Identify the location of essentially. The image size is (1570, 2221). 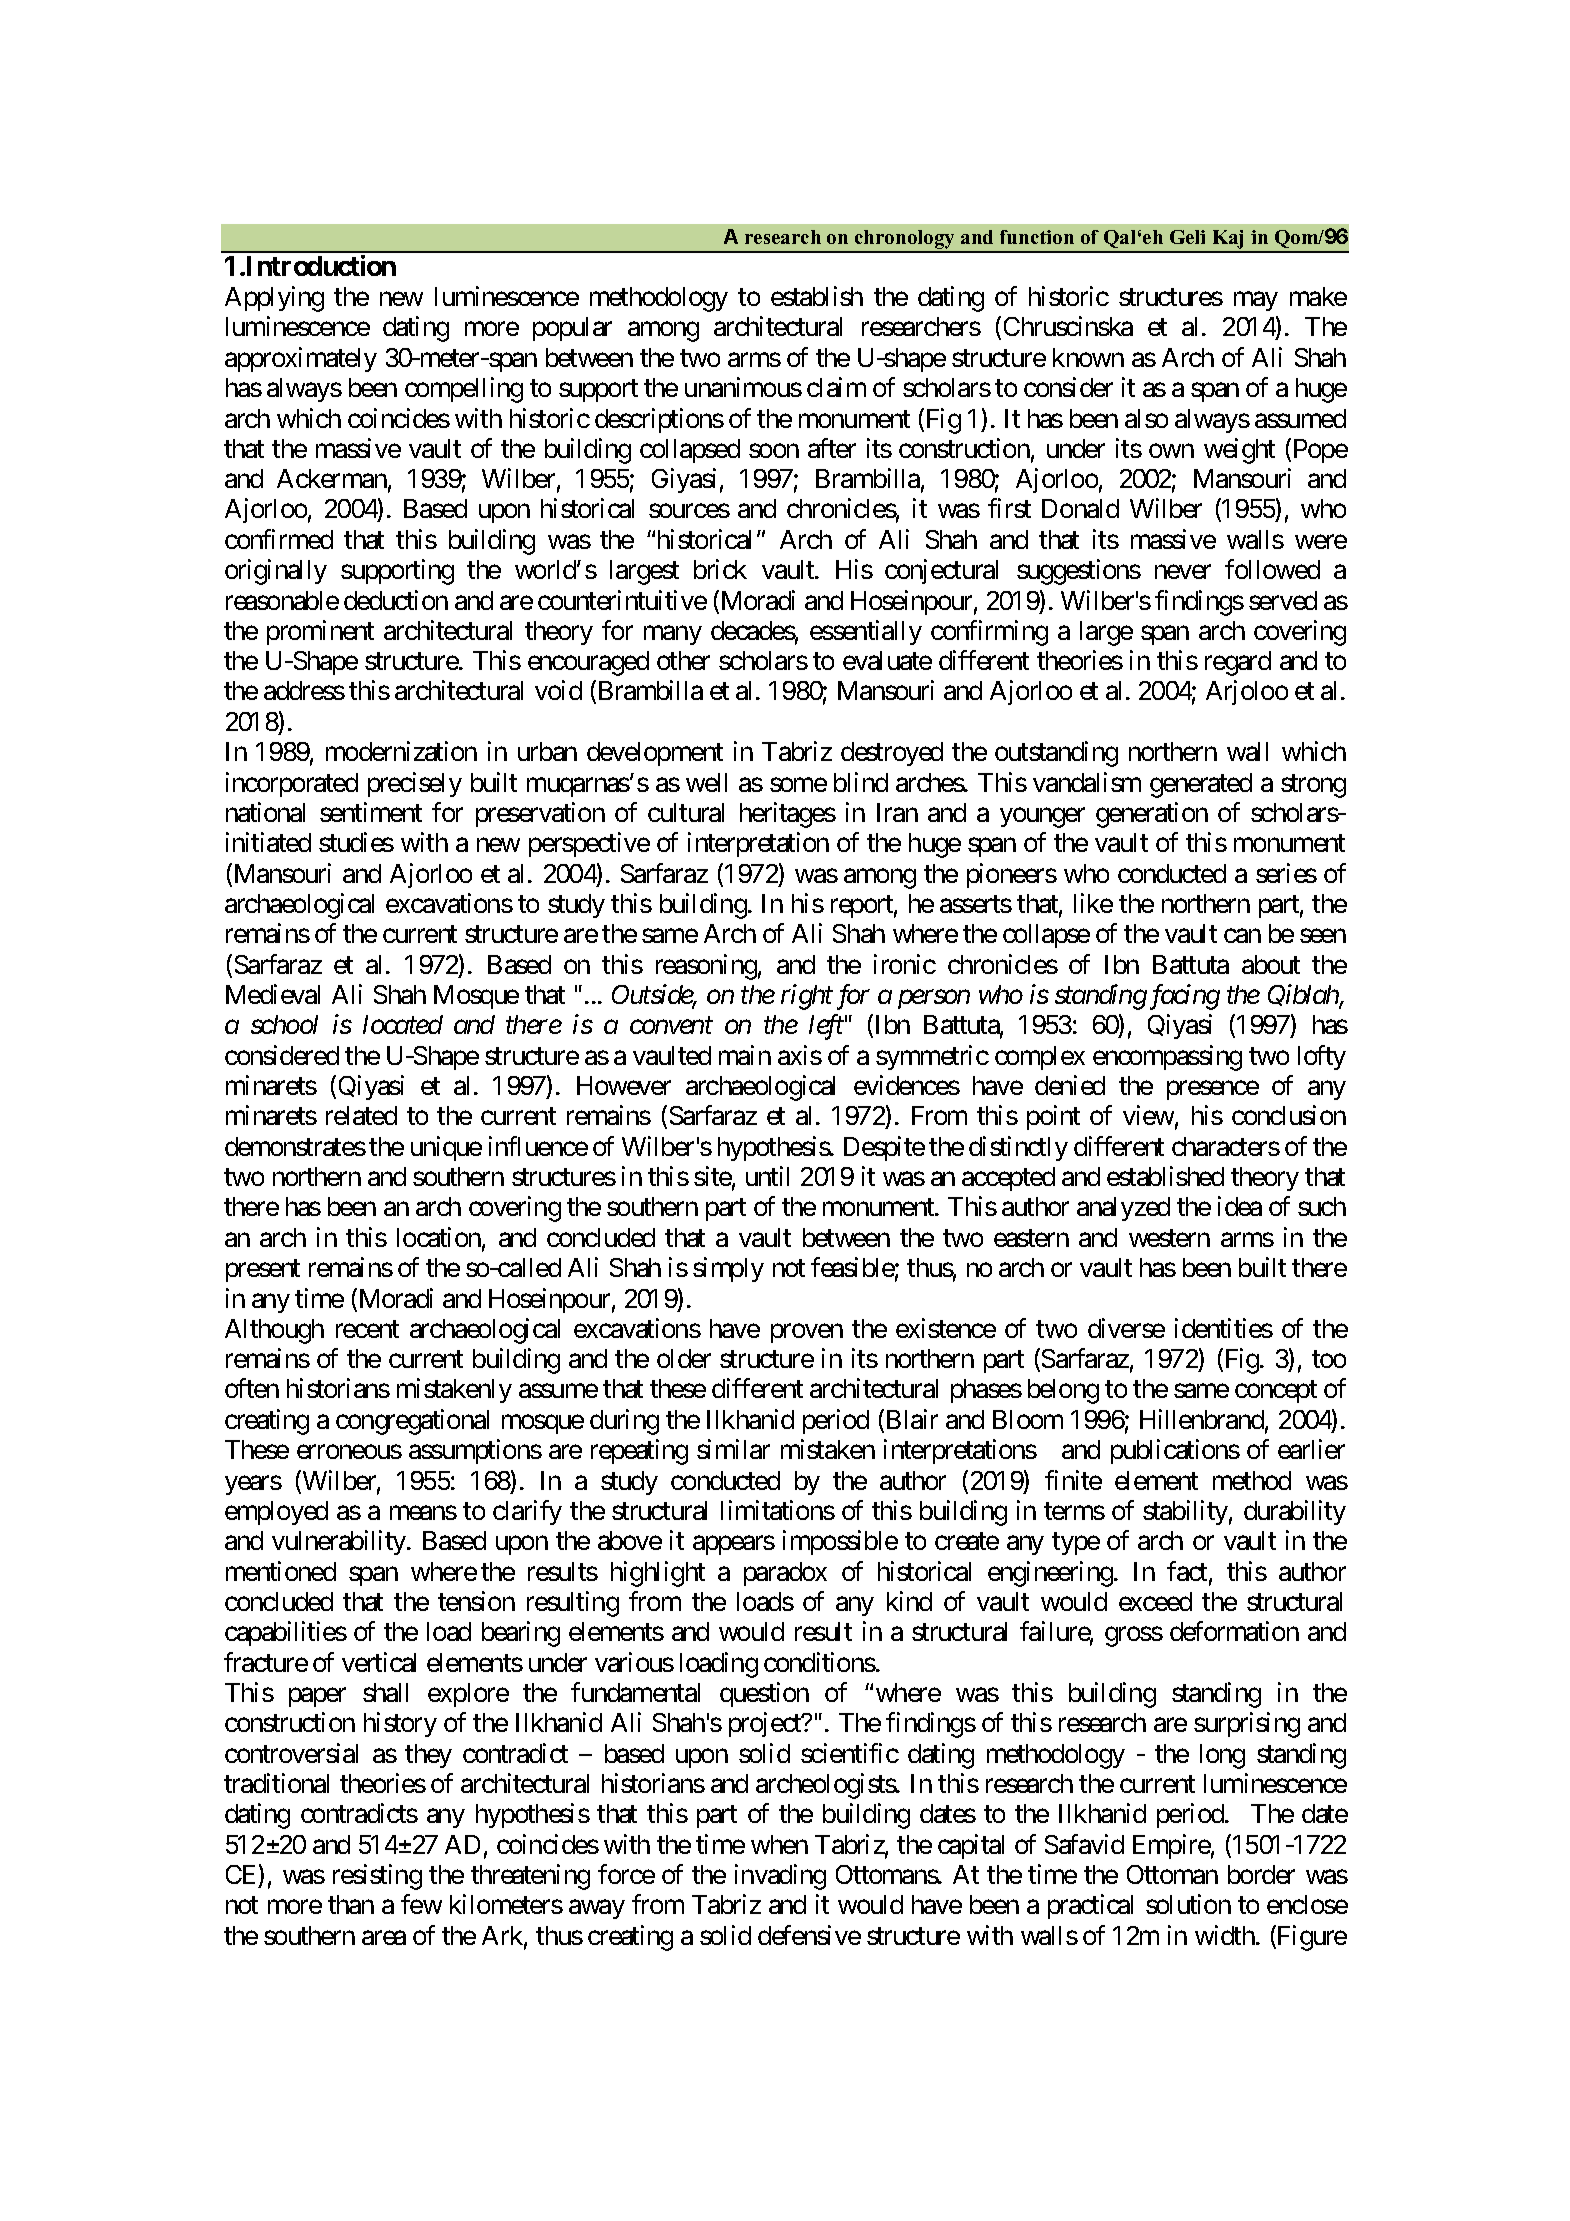
(866, 632).
